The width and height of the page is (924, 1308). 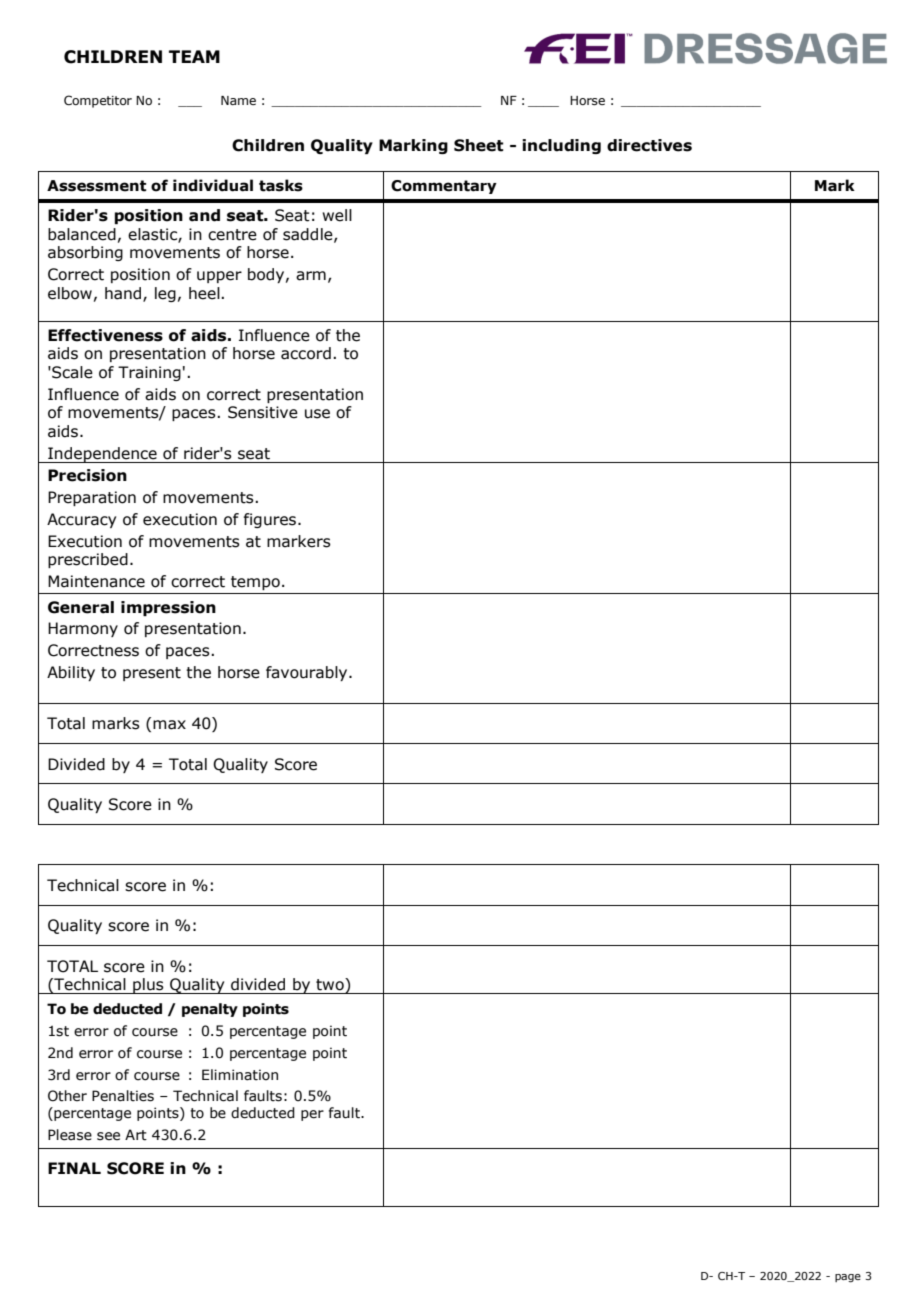 I want to click on TEAM, so click(x=194, y=56).
